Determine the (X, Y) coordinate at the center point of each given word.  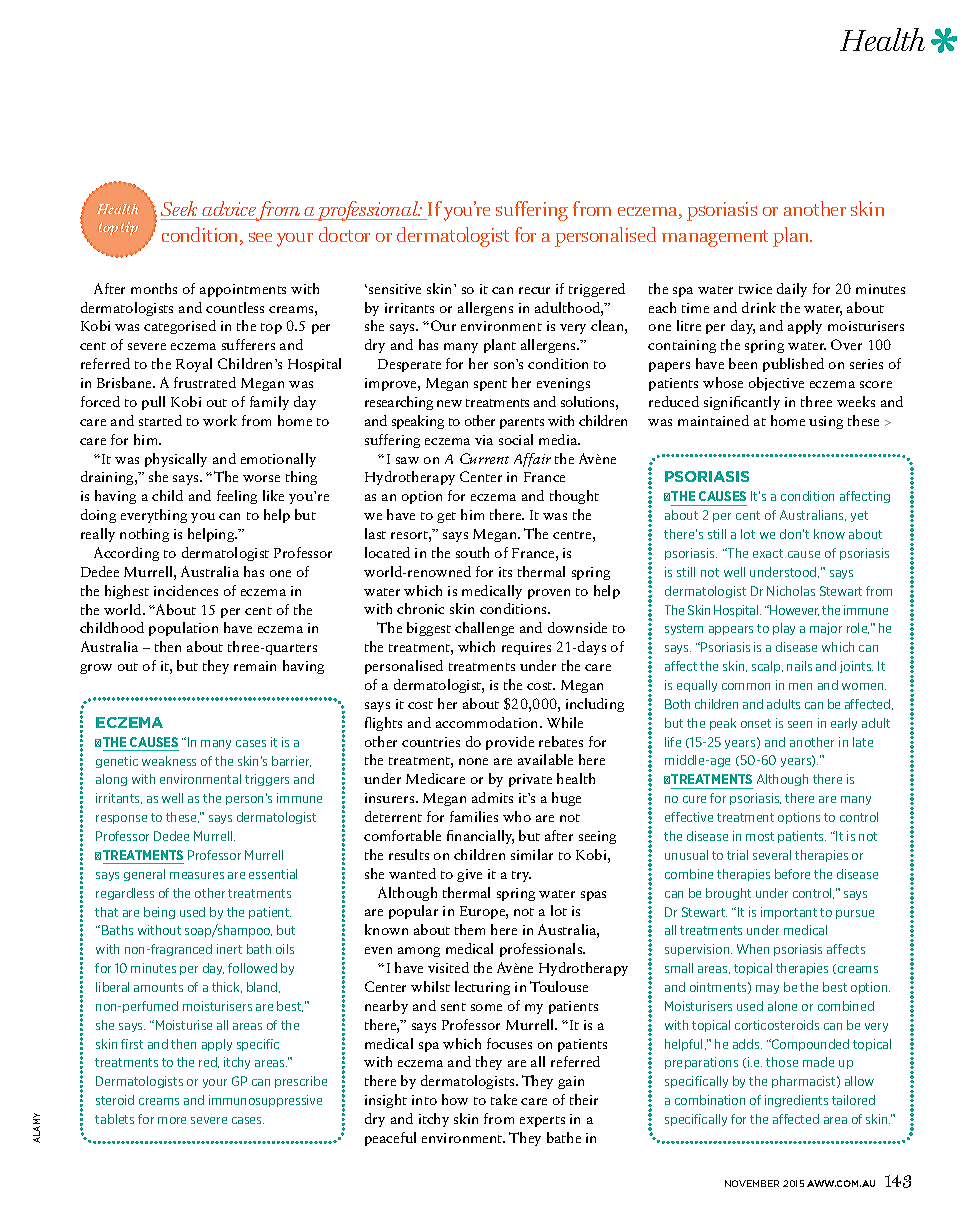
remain (255, 666)
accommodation (488, 722)
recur (534, 290)
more (172, 1120)
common (746, 686)
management (715, 238)
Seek (181, 210)
